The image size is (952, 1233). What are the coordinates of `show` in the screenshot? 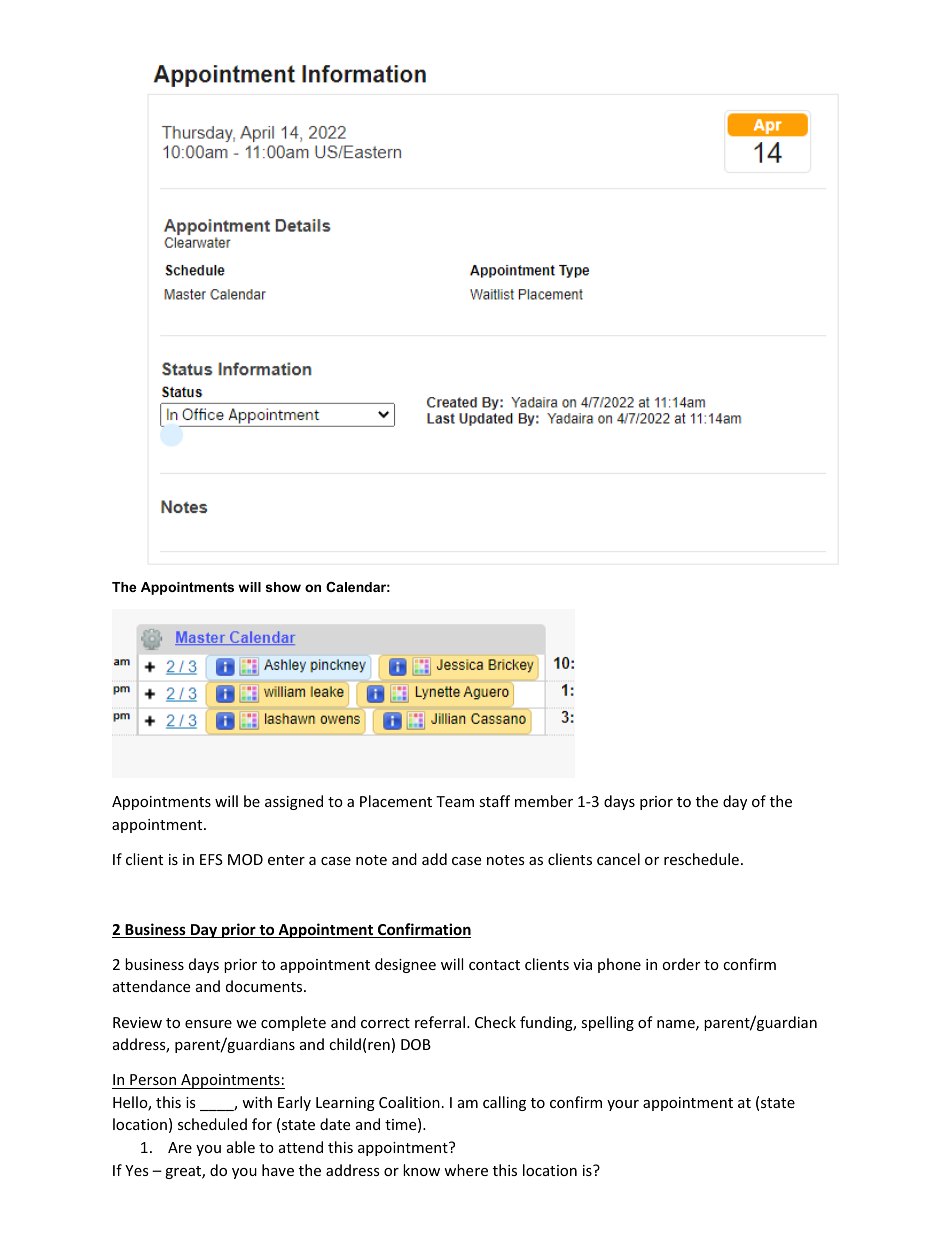 It's located at (283, 587).
